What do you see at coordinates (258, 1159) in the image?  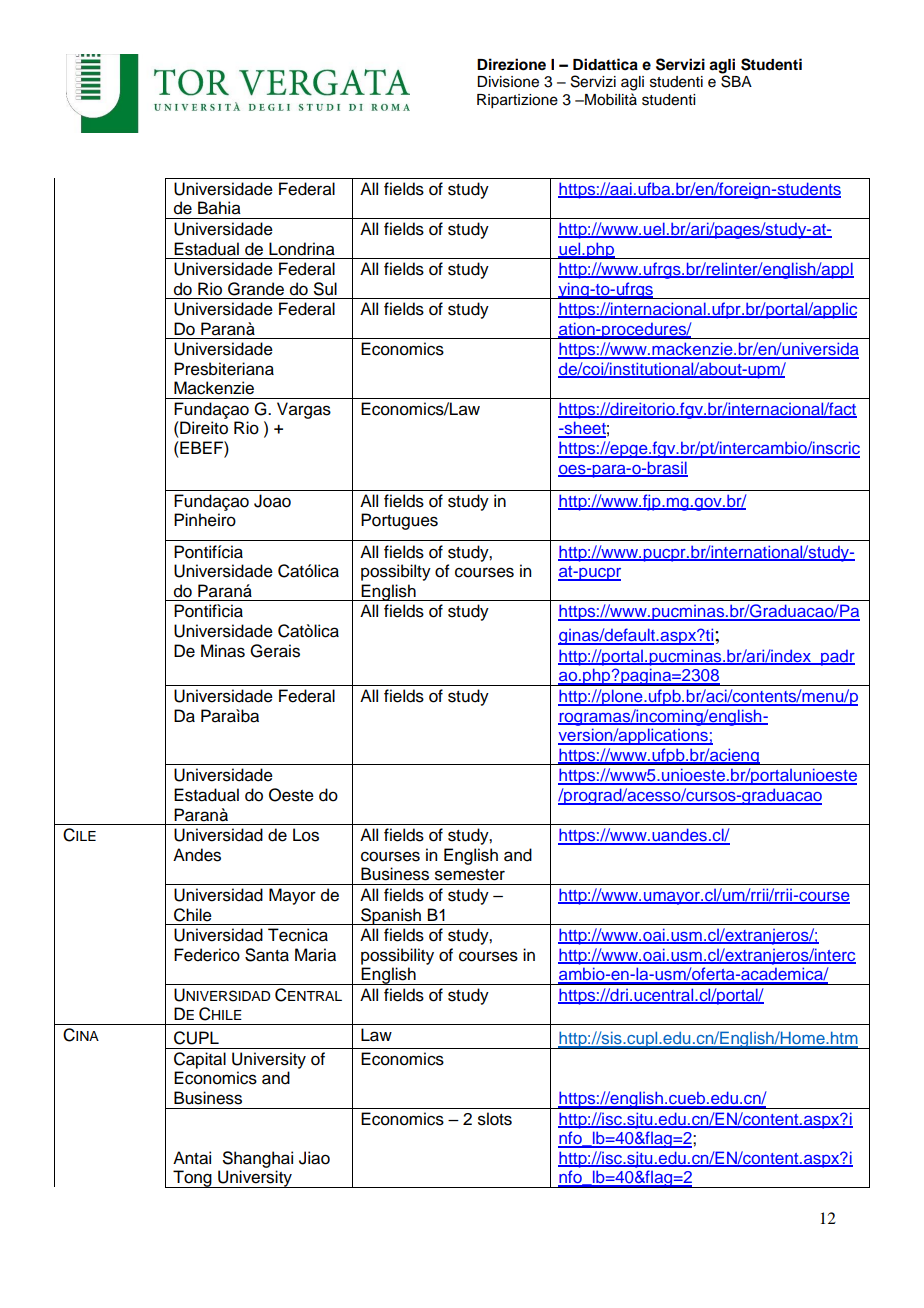 I see `Shanghai` at bounding box center [258, 1159].
